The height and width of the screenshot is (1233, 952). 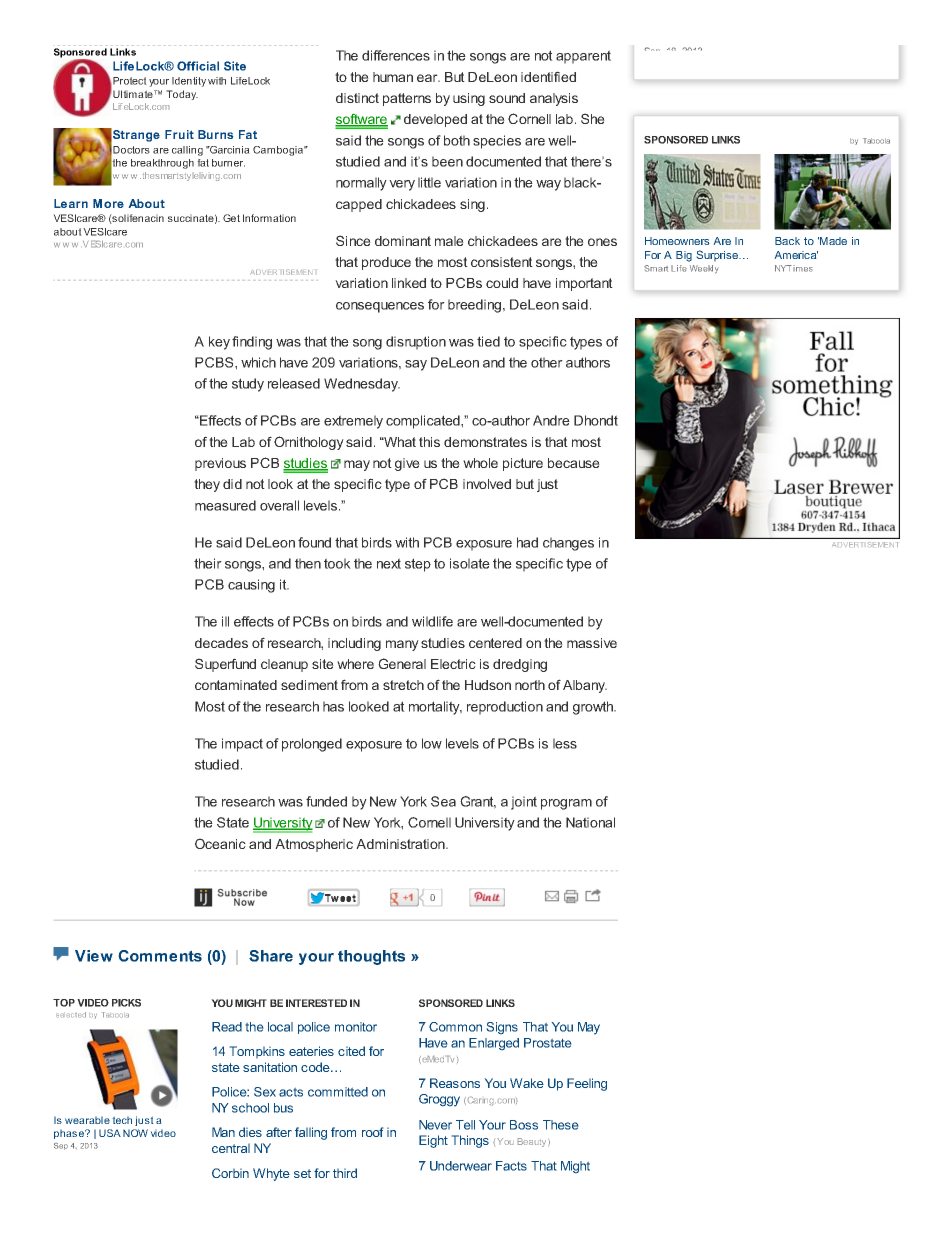 I want to click on Today, so click(x=182, y=95).
